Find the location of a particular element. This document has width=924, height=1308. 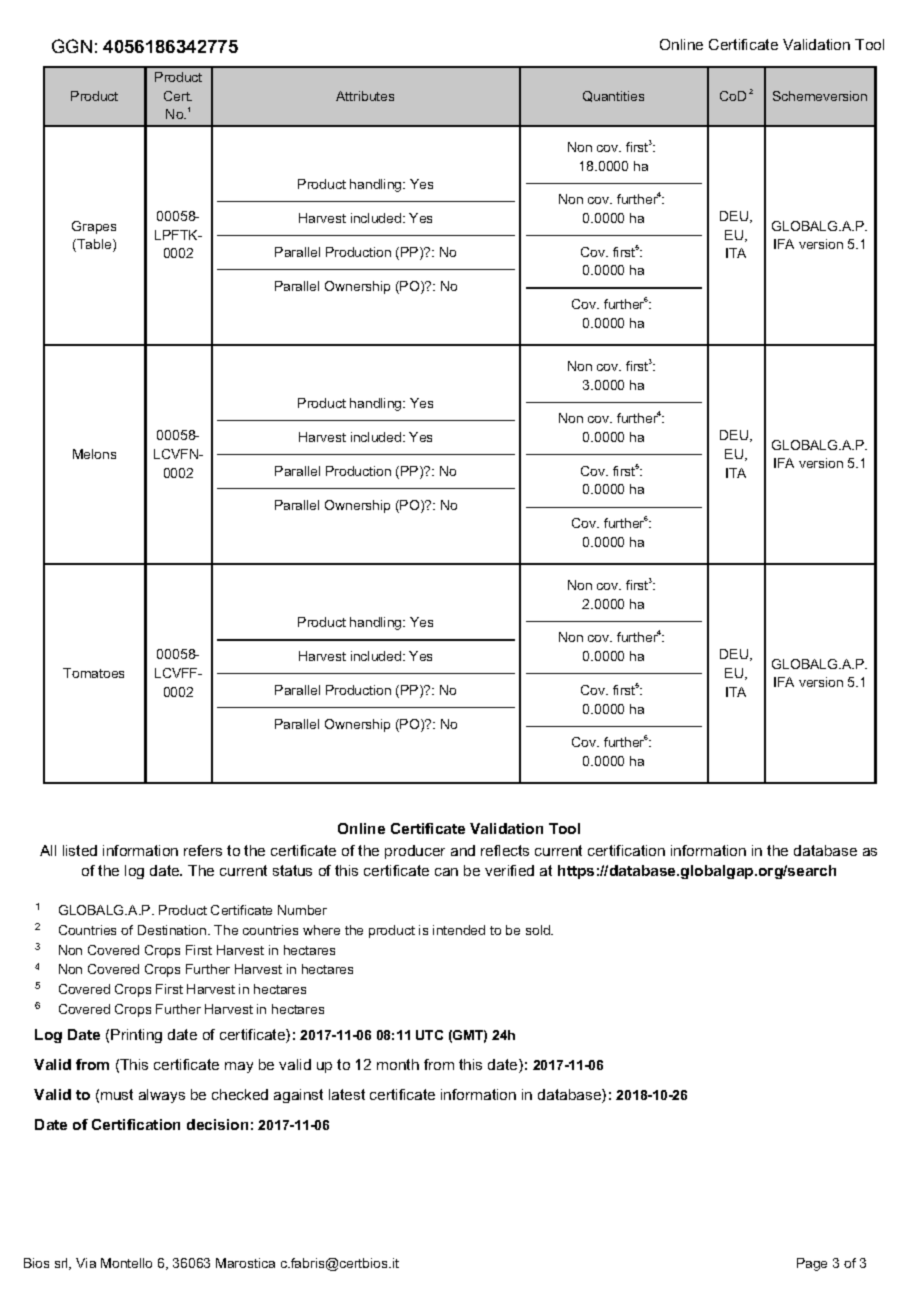

Quantities is located at coordinates (613, 96).
